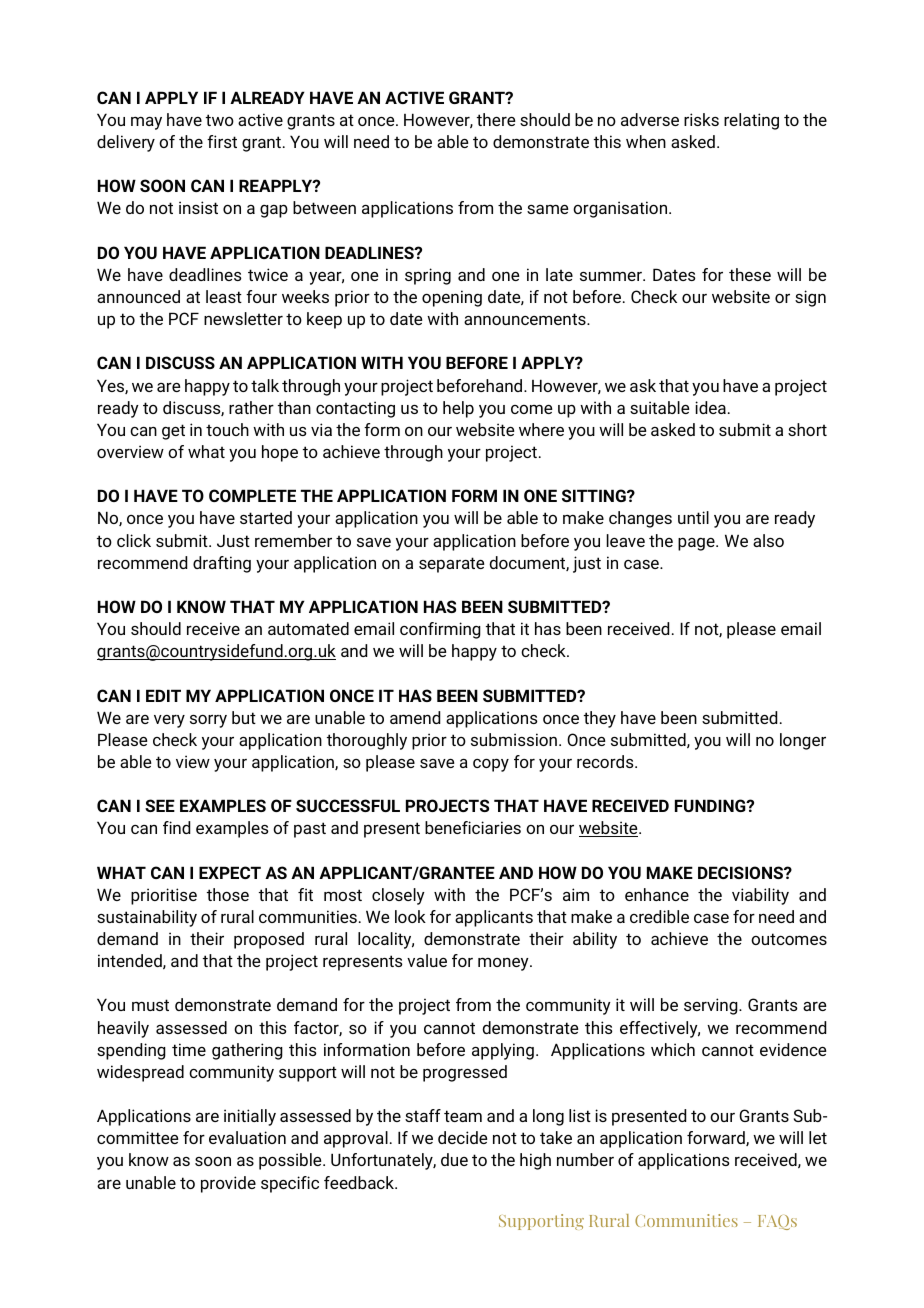 The height and width of the page is (1308, 924). I want to click on relating, so click(751, 121).
